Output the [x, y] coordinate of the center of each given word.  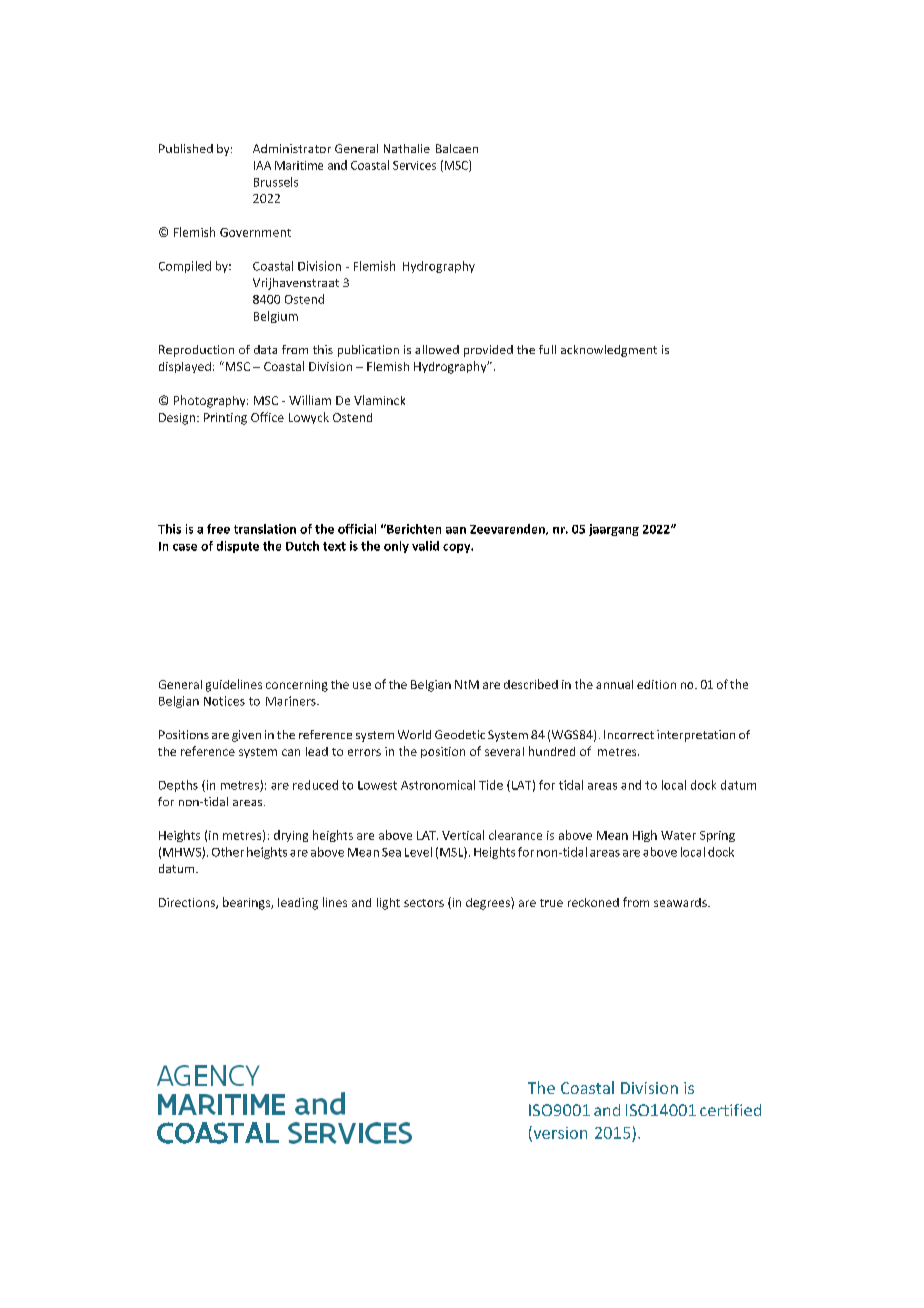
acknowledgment [609, 351]
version [559, 1133]
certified [730, 1110]
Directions [188, 903]
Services [414, 165]
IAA [262, 165]
